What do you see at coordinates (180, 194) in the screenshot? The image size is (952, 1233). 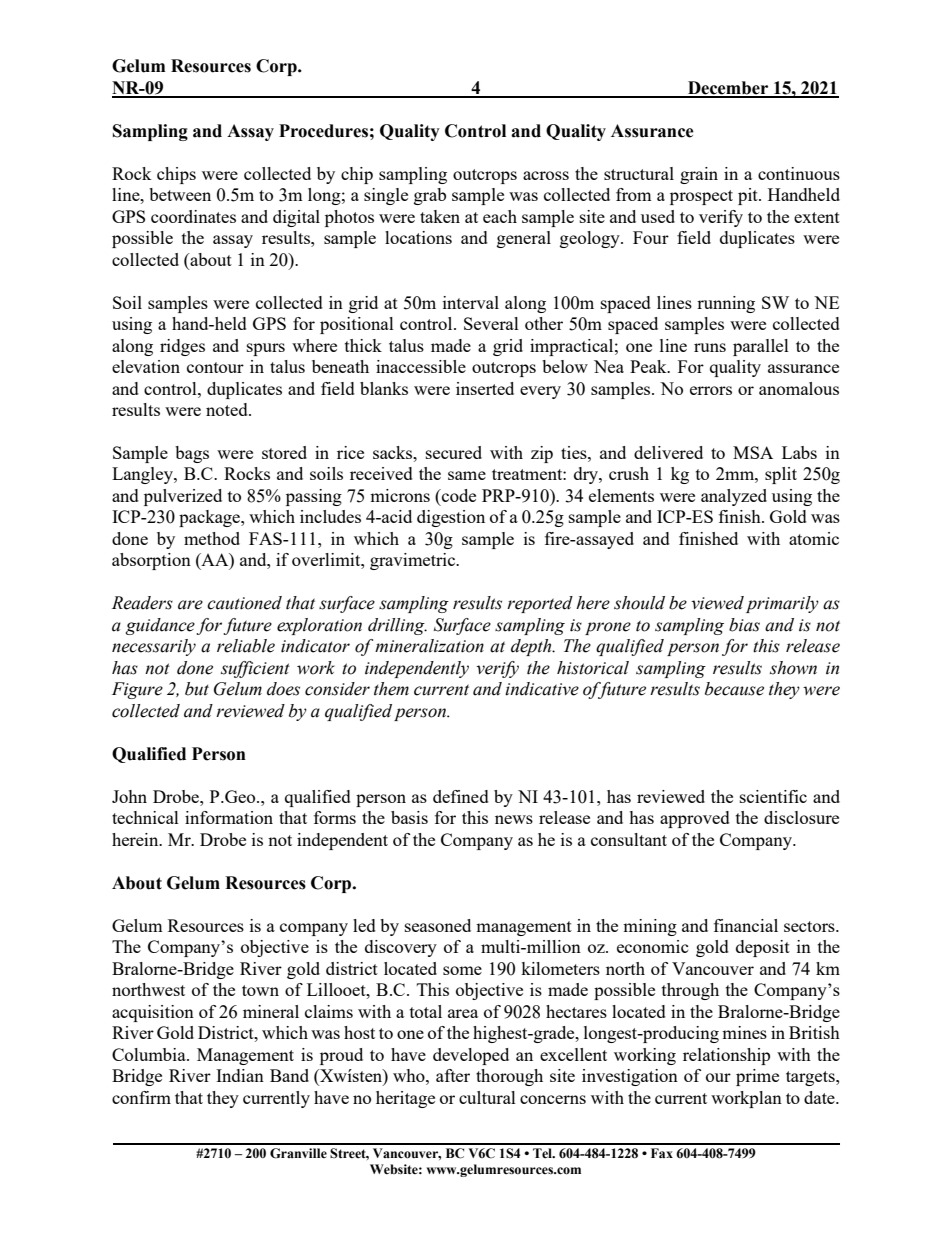 I see `between` at bounding box center [180, 194].
